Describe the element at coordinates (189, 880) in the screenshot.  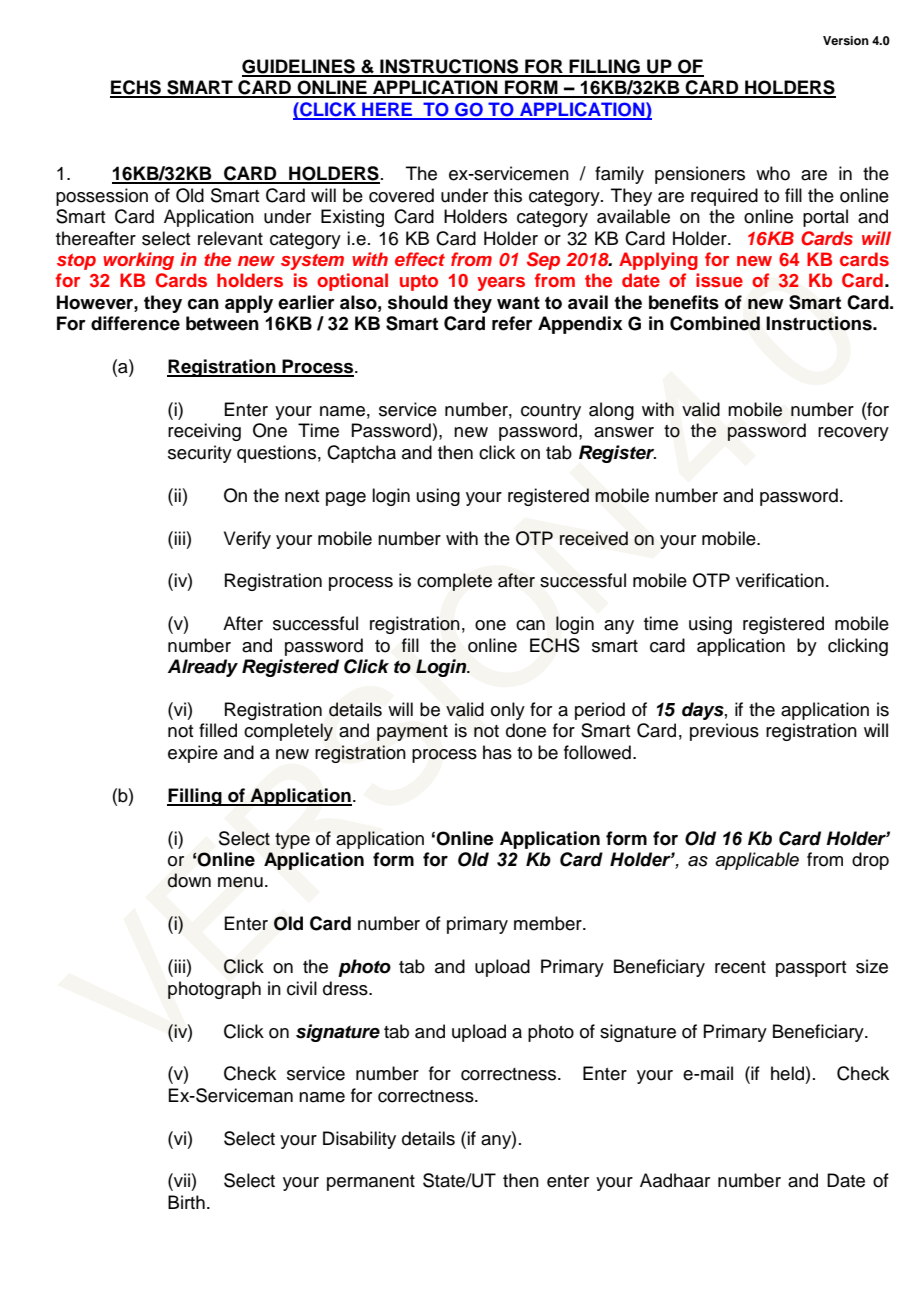
I see `down` at that location.
